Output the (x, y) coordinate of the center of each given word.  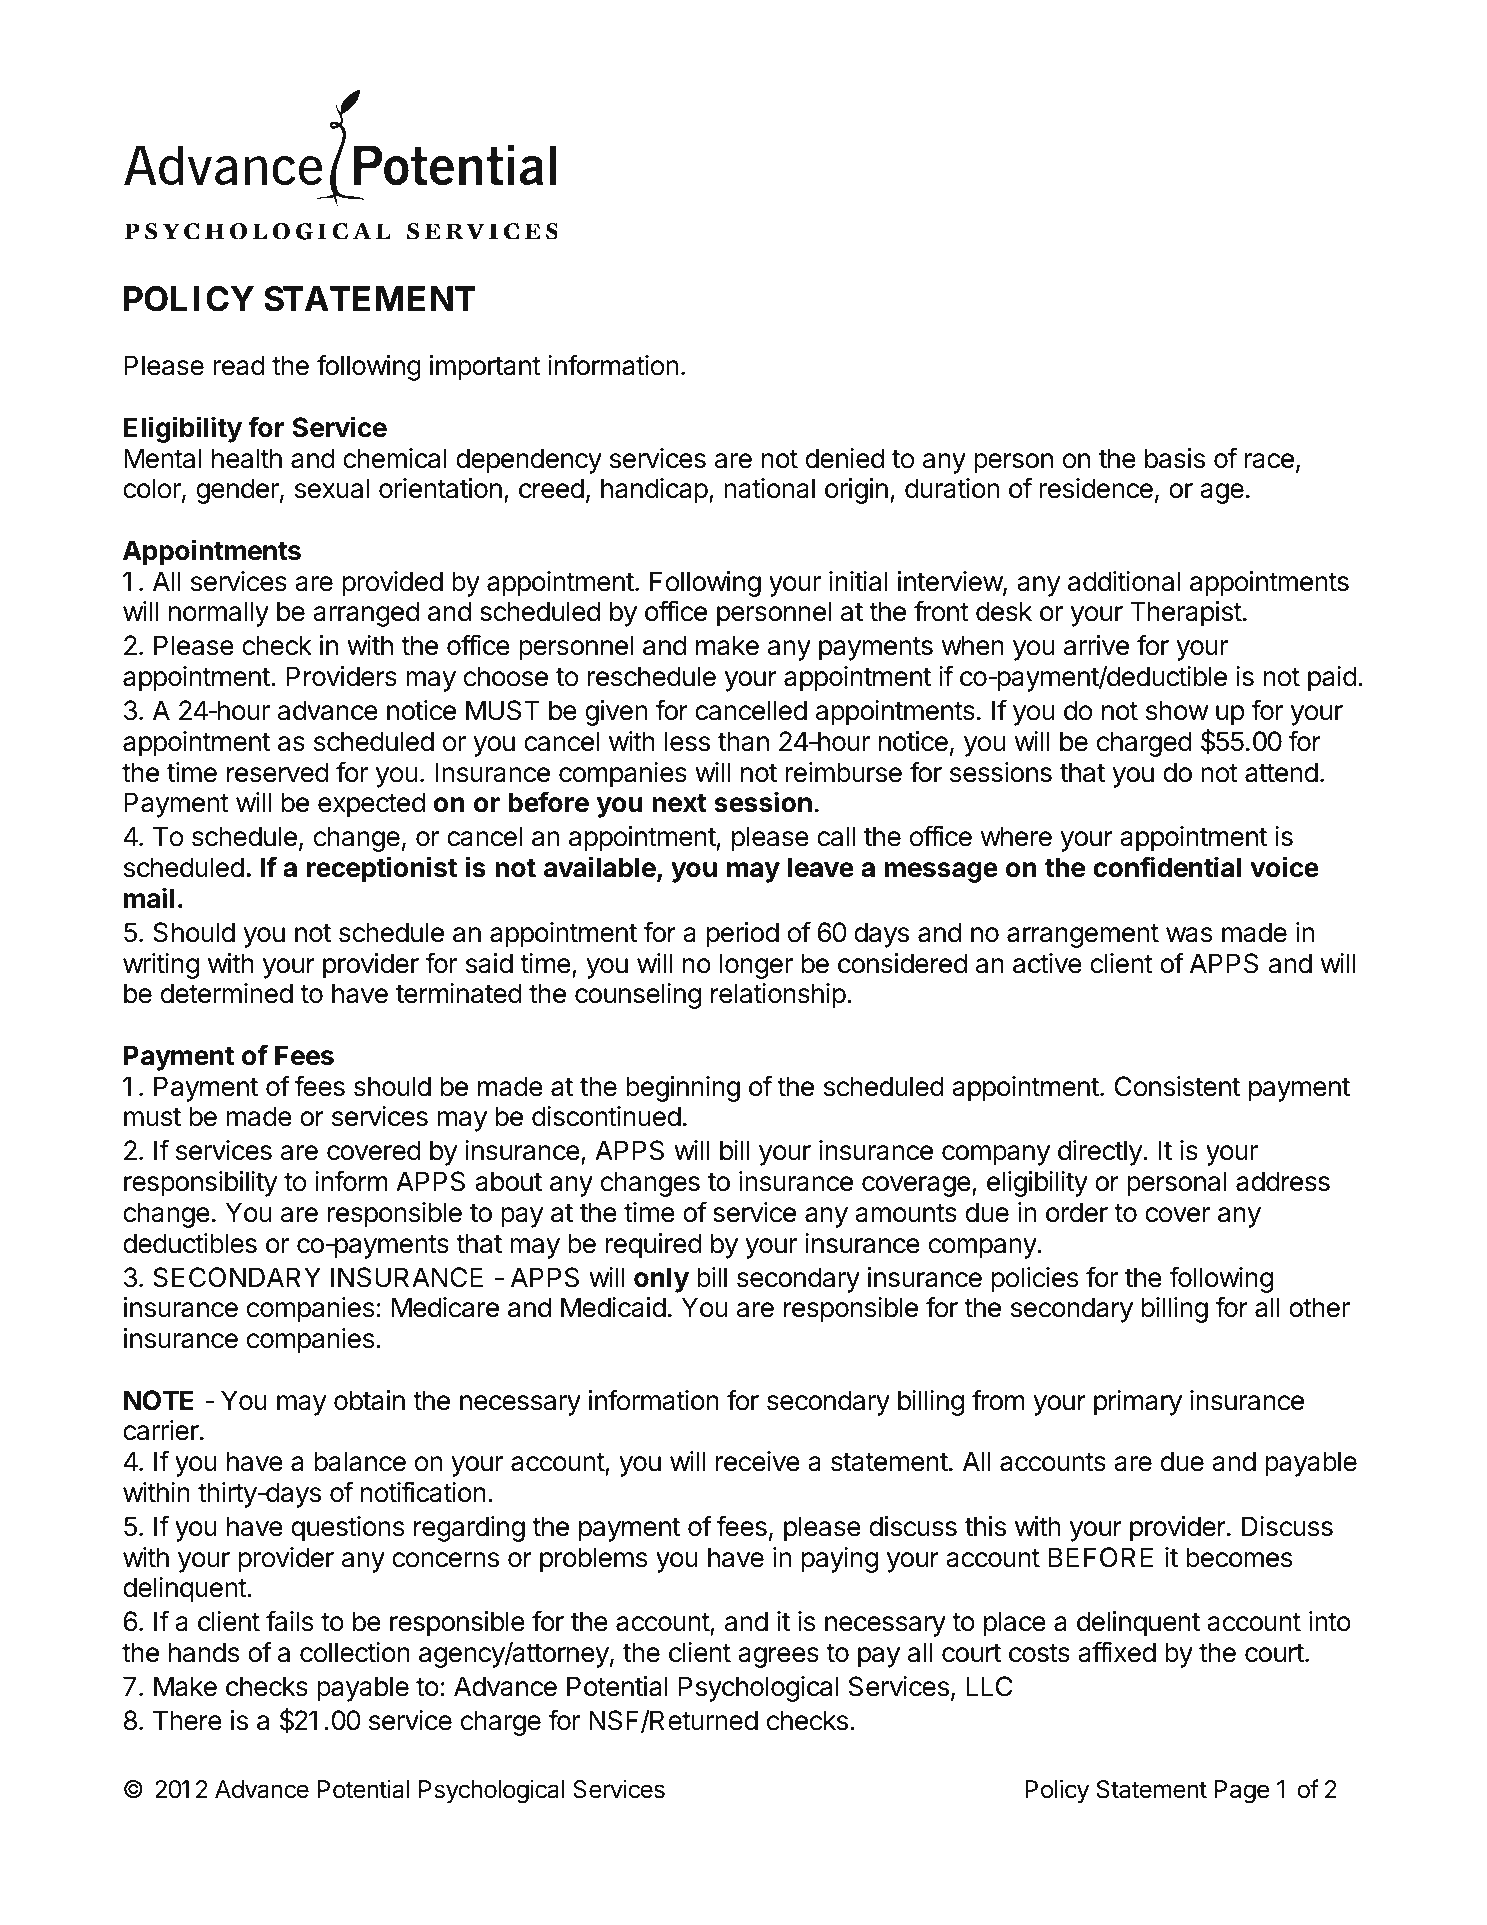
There (187, 1720)
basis (1175, 458)
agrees (778, 1657)
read (239, 365)
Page (1242, 1792)
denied (845, 458)
